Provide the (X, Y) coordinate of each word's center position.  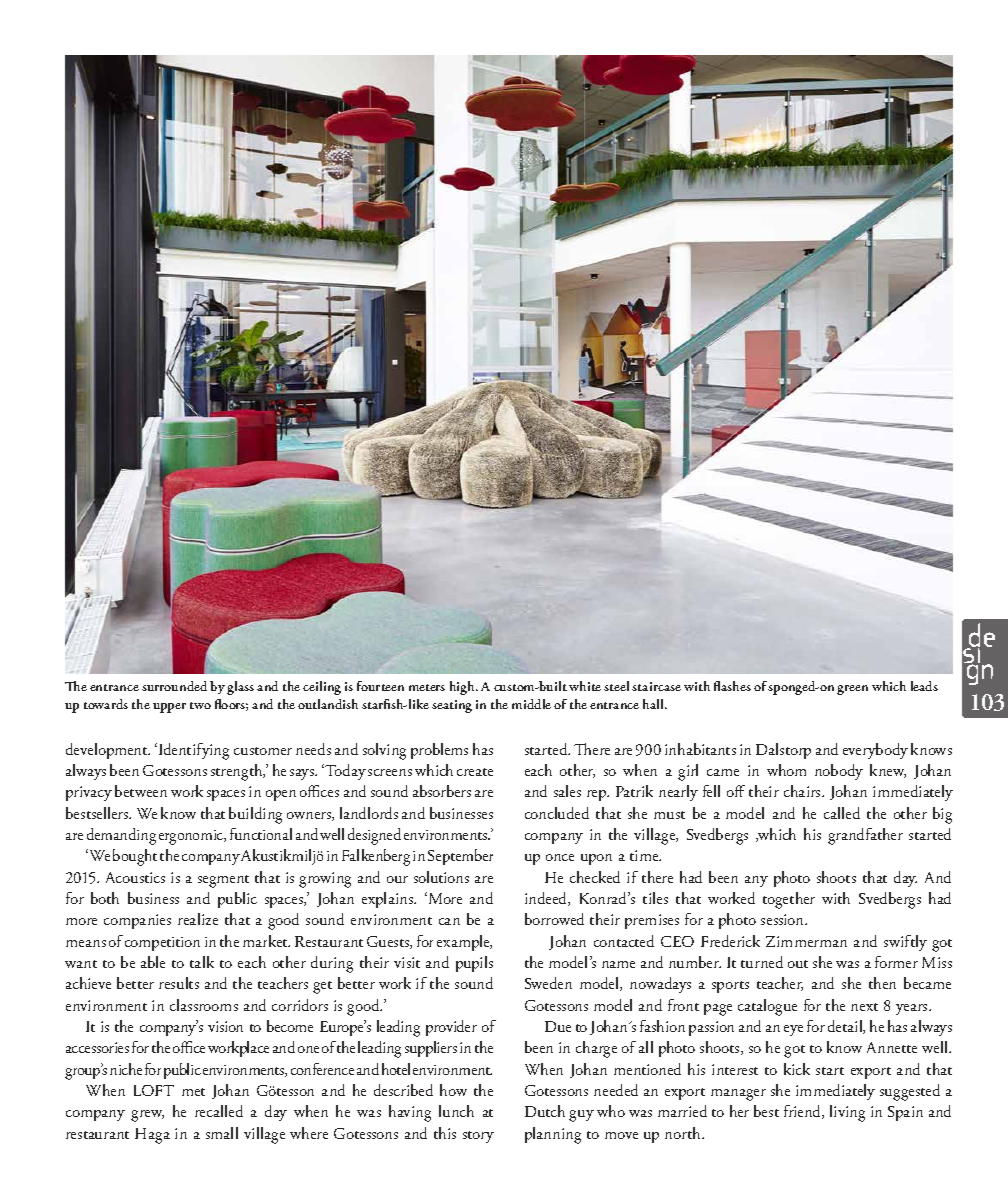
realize (198, 919)
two (200, 705)
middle (531, 704)
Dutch (545, 1111)
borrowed (554, 919)
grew (147, 1116)
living (847, 1113)
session (784, 919)
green (852, 690)
